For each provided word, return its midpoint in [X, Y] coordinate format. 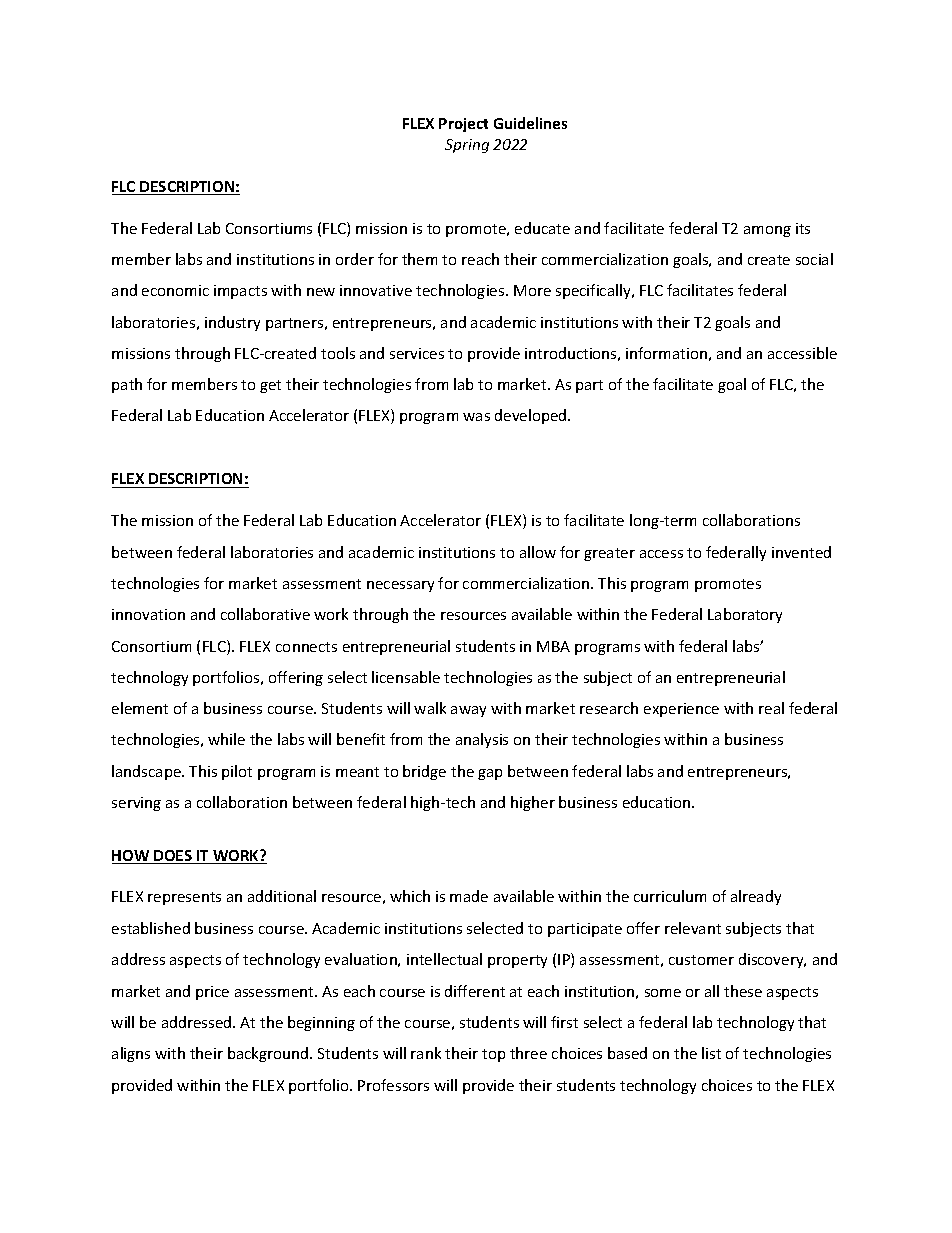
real [771, 708]
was [476, 417]
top [493, 1055]
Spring [467, 146]
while [226, 739]
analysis [482, 740]
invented [801, 552]
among [767, 231]
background [269, 1054]
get [270, 386]
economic [175, 290]
